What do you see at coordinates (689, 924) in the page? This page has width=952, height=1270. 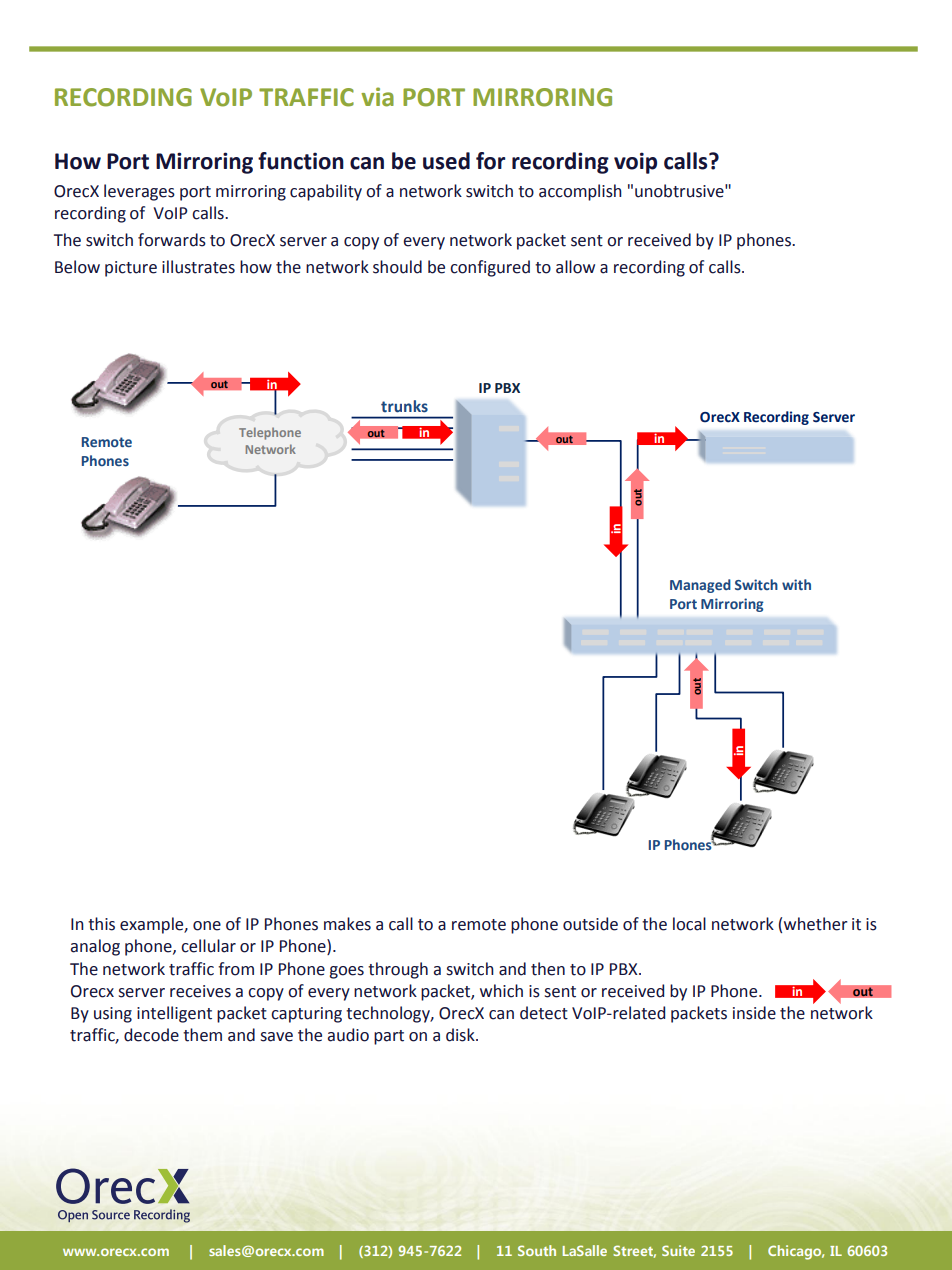 I see `local` at bounding box center [689, 924].
